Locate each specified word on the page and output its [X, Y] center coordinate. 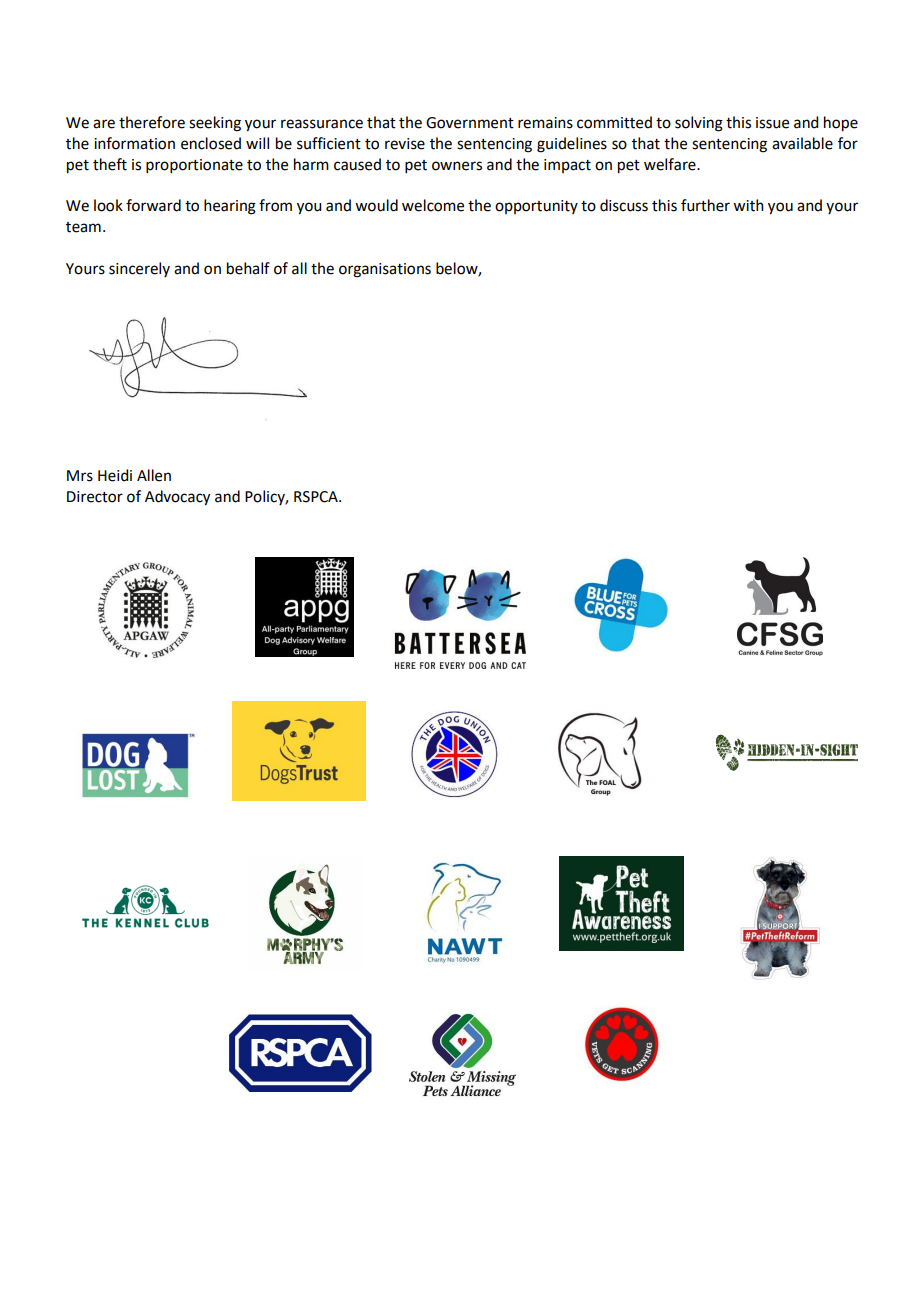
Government [470, 123]
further [705, 205]
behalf [248, 268]
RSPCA [317, 497]
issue [772, 123]
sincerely [139, 269]
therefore [152, 122]
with [748, 205]
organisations [385, 270]
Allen [154, 475]
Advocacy [177, 498]
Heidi [115, 475]
